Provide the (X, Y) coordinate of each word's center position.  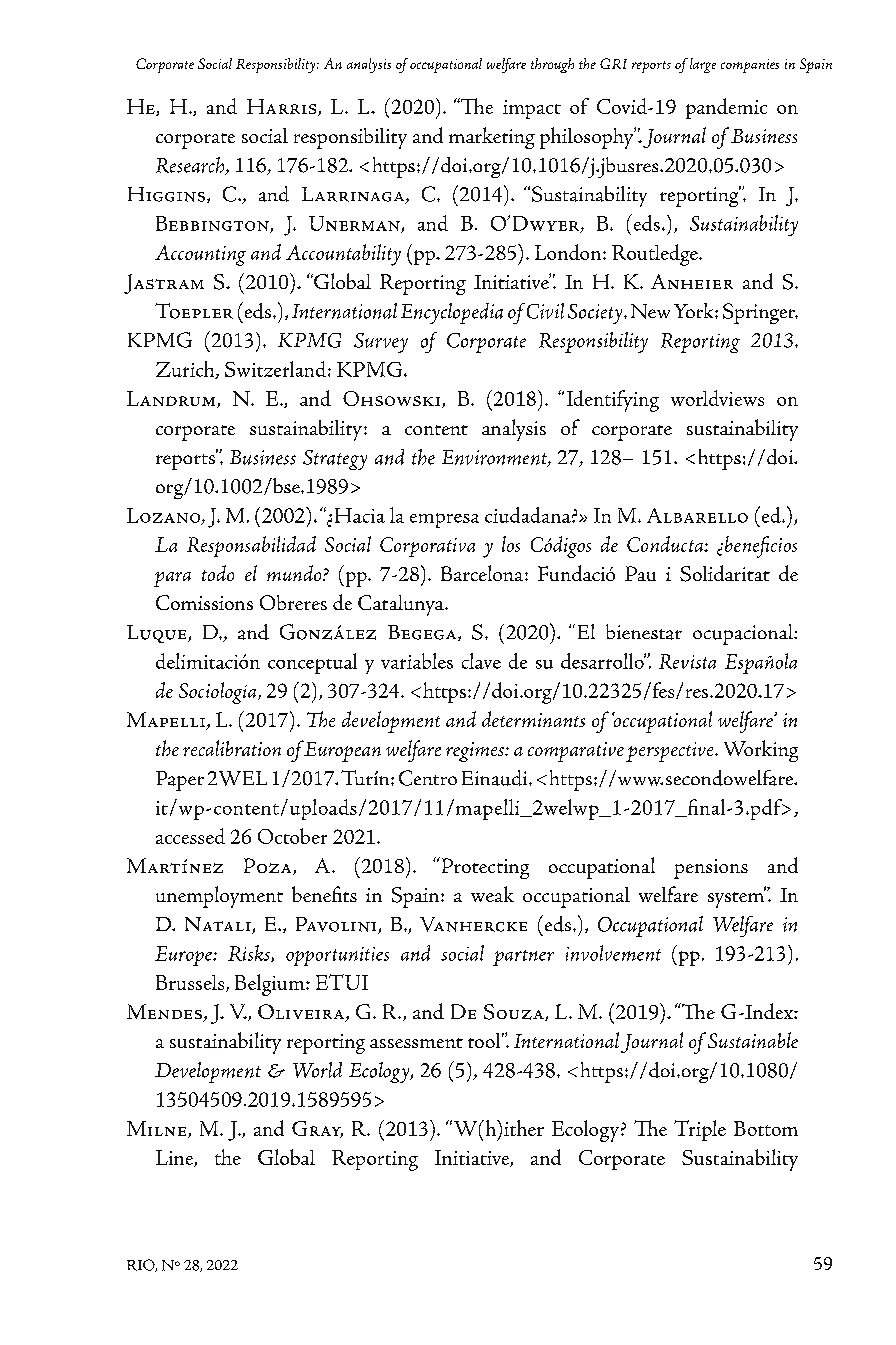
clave (481, 661)
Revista (687, 661)
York (695, 310)
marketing (492, 138)
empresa (444, 520)
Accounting (200, 255)
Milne (158, 1129)
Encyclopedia (452, 313)
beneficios (761, 547)
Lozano (165, 516)
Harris (283, 107)
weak (492, 894)
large (703, 65)
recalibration (232, 748)
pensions (711, 869)
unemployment (219, 897)
